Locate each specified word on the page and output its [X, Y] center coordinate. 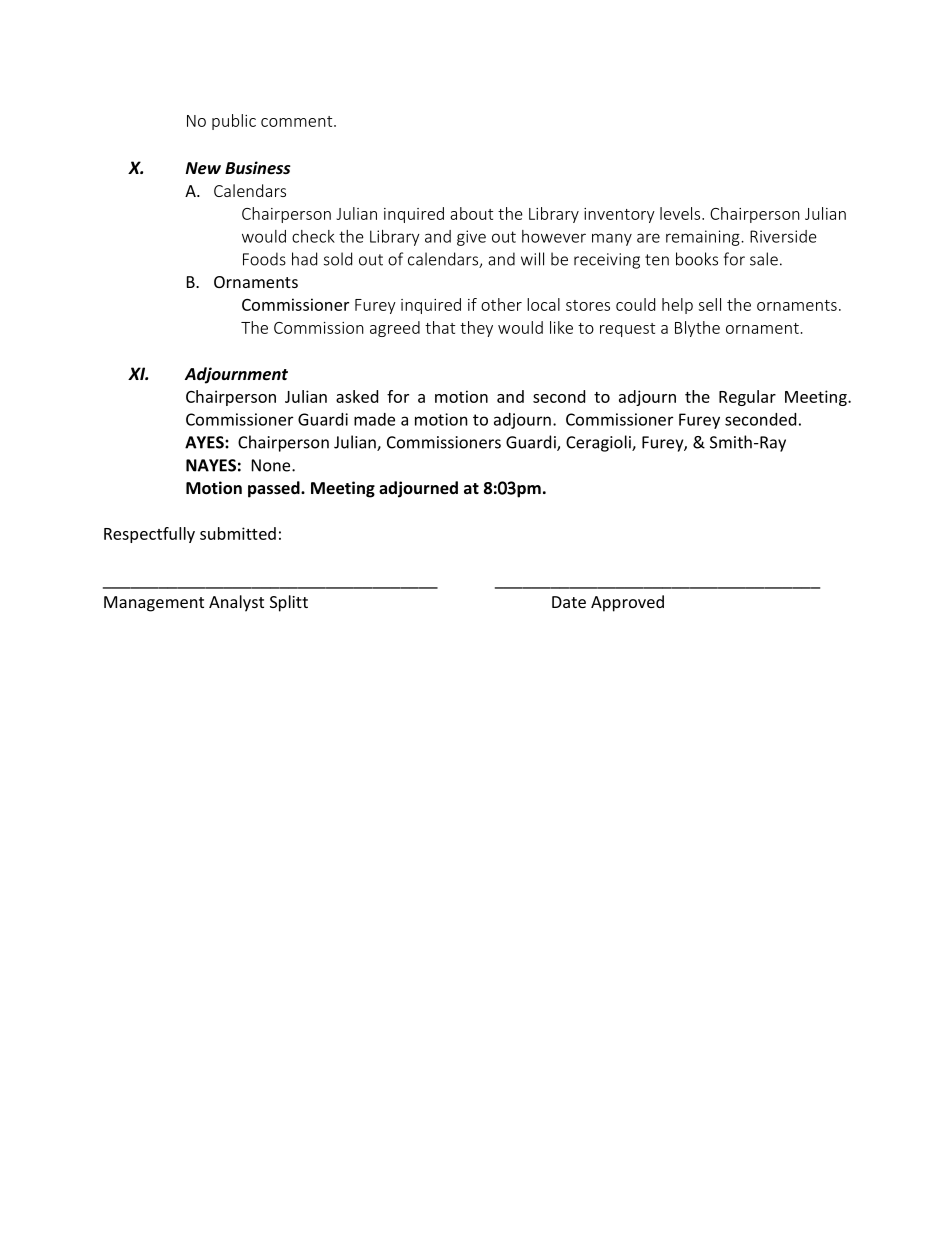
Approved [627, 603]
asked [357, 396]
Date [569, 602]
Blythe [697, 329]
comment [298, 121]
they [476, 329]
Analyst [236, 603]
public [234, 122]
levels [680, 213]
